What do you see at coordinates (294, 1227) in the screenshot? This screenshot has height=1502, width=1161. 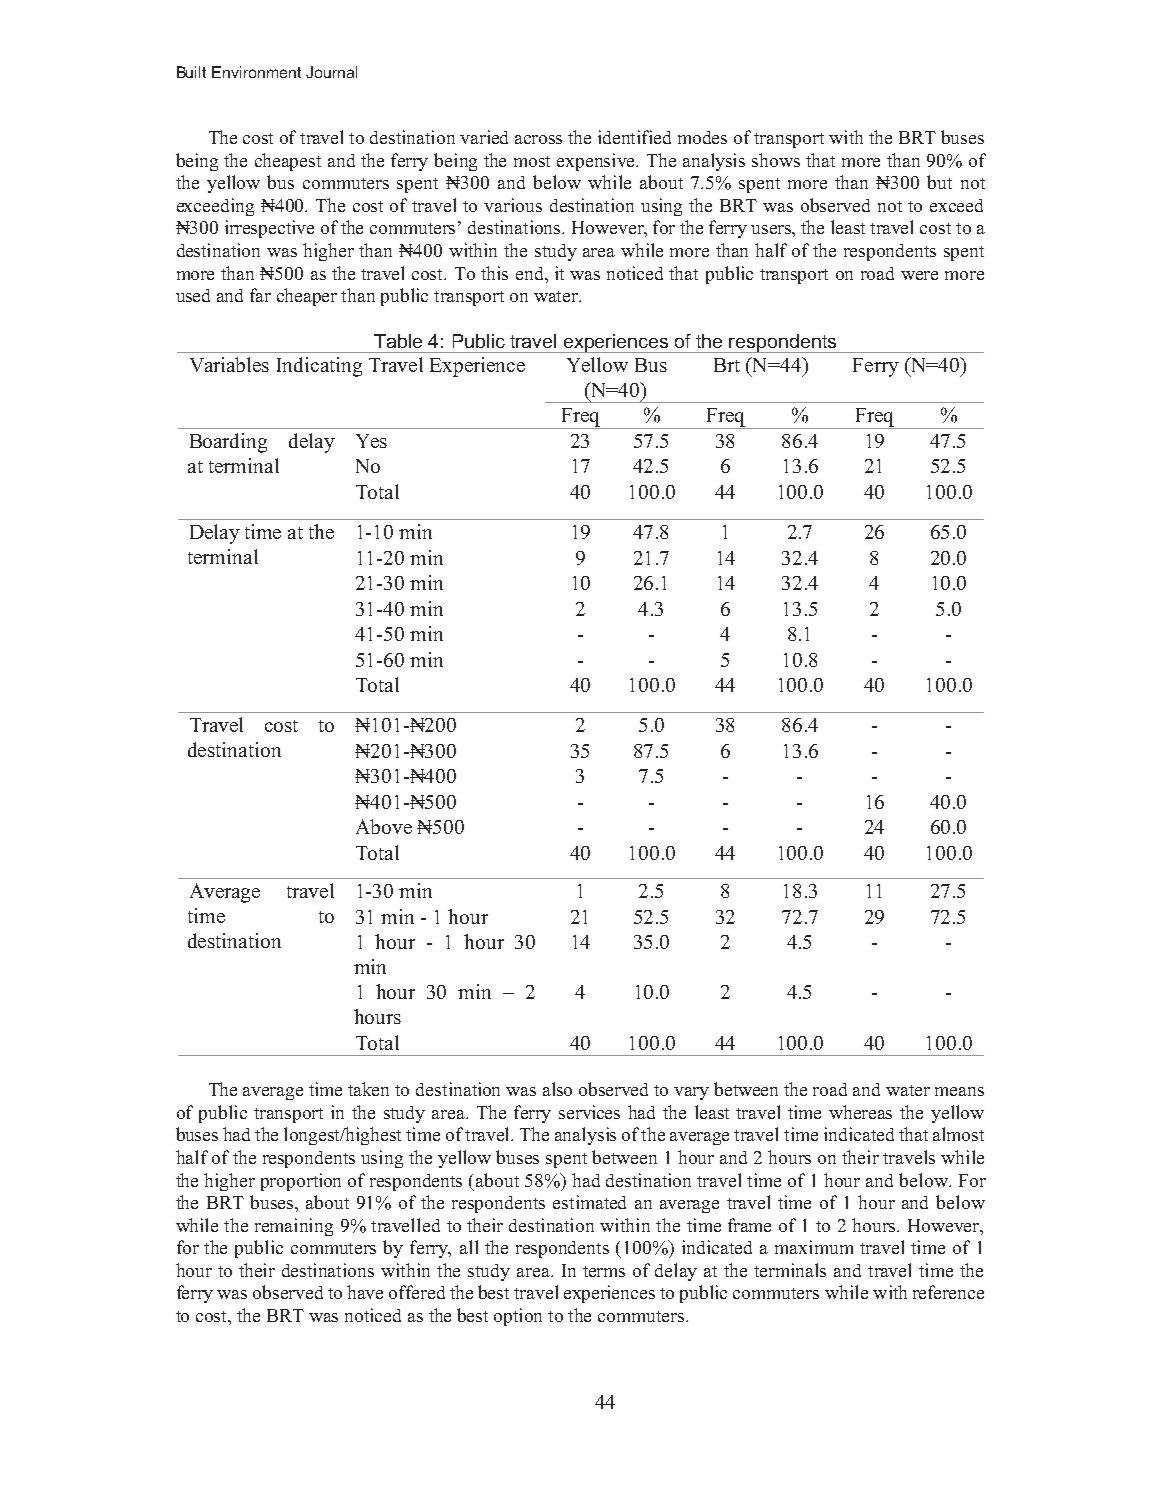 I see `remaining` at bounding box center [294, 1227].
